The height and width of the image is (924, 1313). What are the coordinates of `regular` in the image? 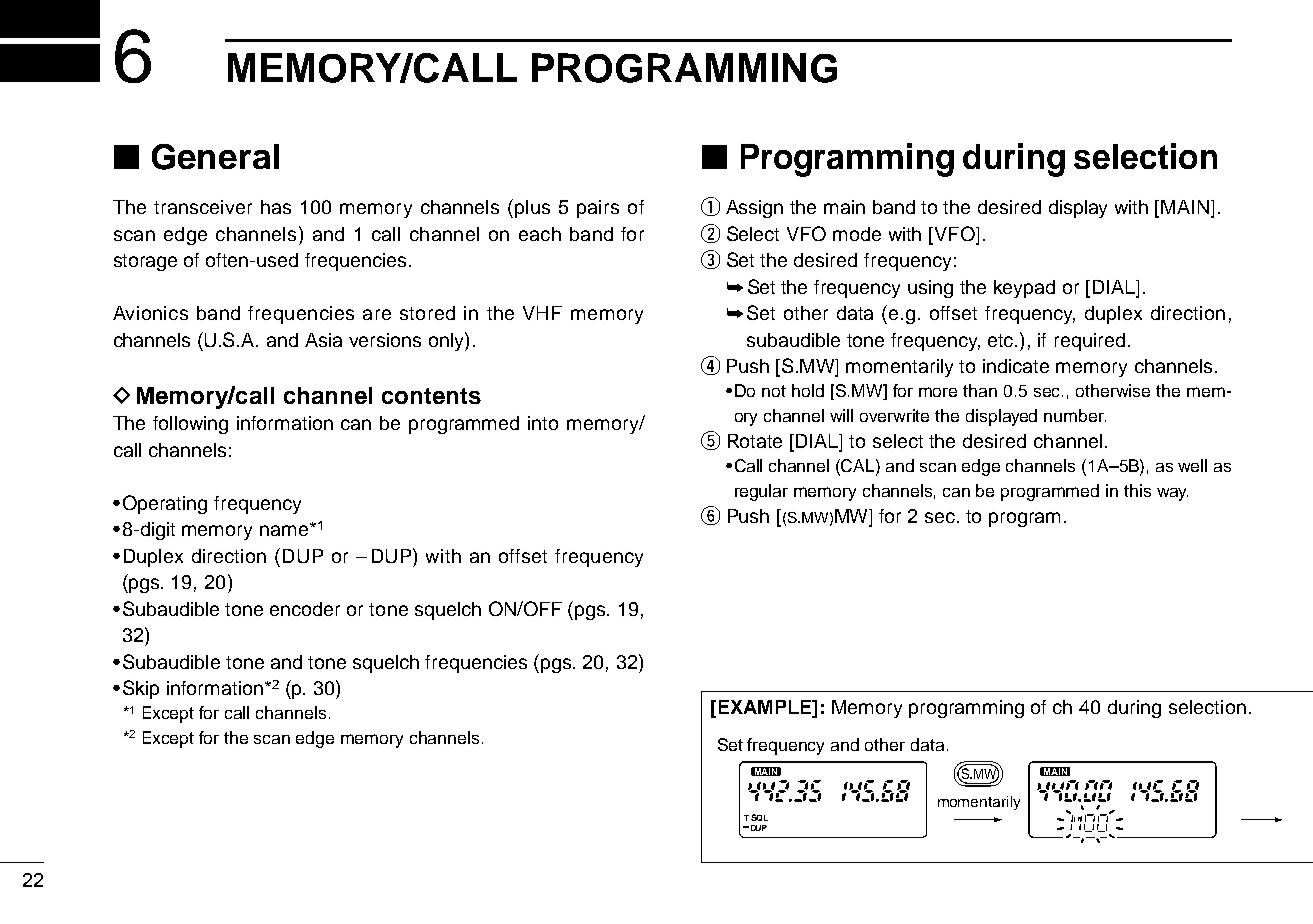 It's located at (761, 492).
